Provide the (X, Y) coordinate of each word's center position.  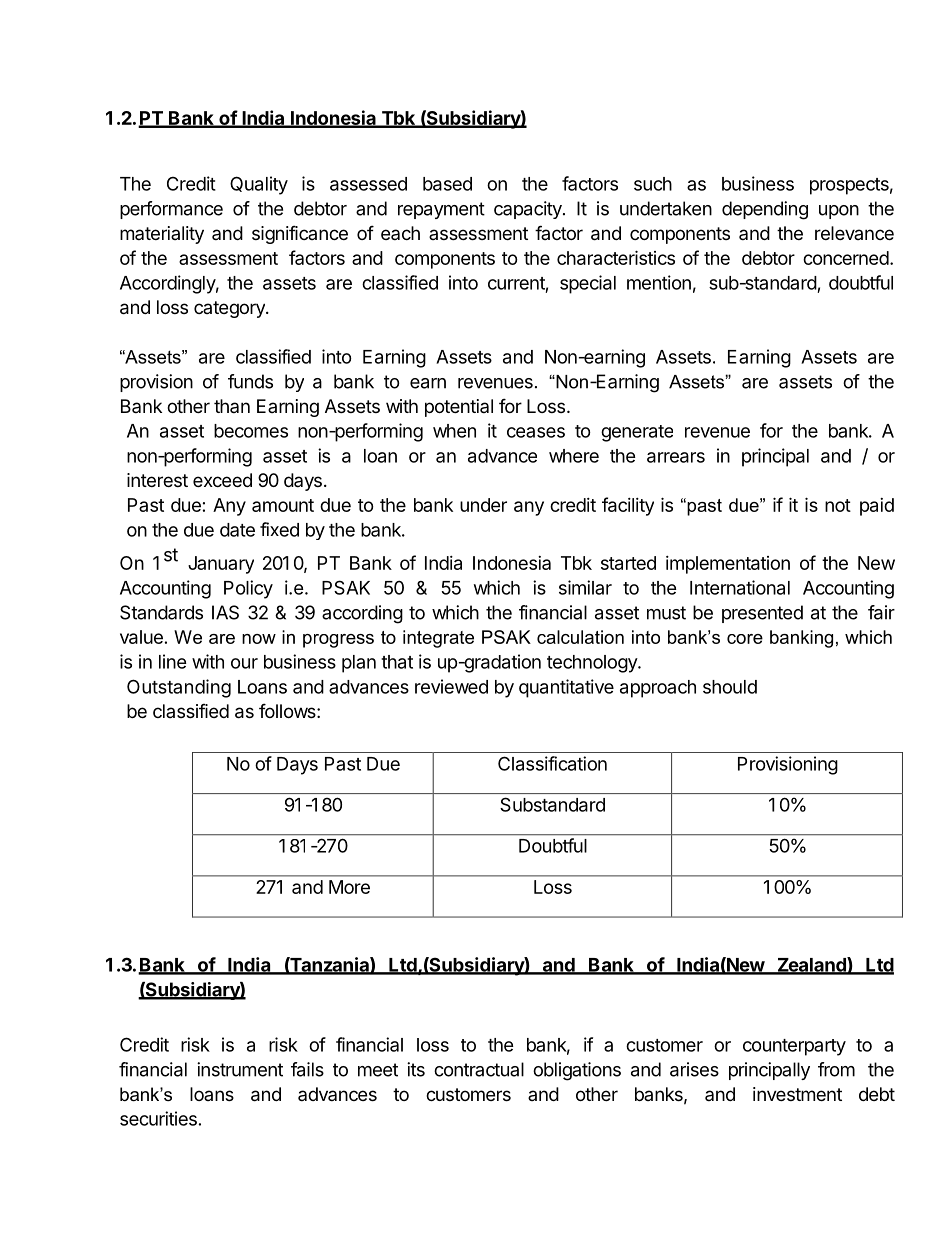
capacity (529, 210)
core (745, 639)
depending (765, 210)
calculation (580, 637)
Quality (259, 185)
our (244, 663)
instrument (240, 1069)
